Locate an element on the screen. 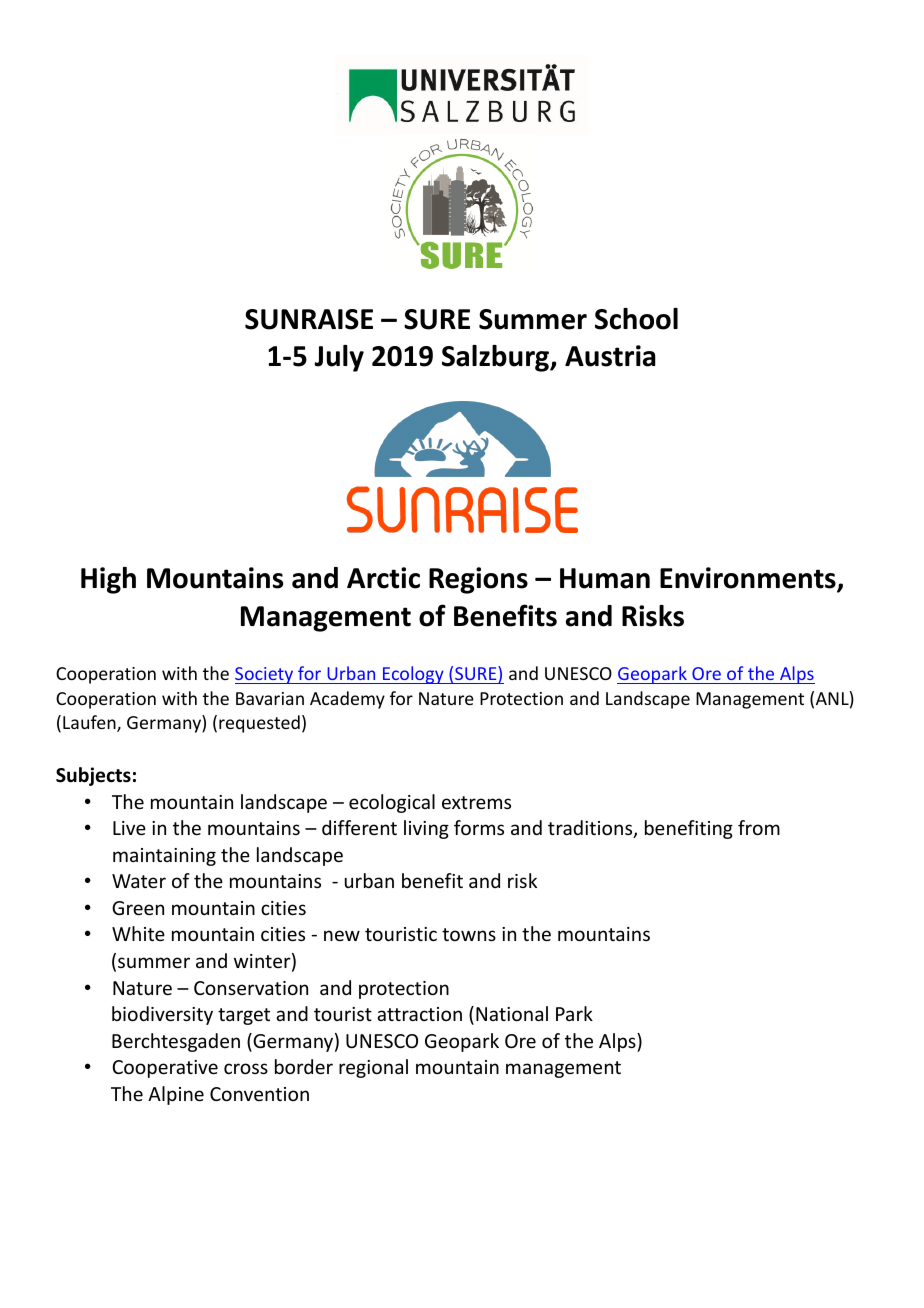 This screenshot has height=1308, width=924. from is located at coordinates (759, 827).
